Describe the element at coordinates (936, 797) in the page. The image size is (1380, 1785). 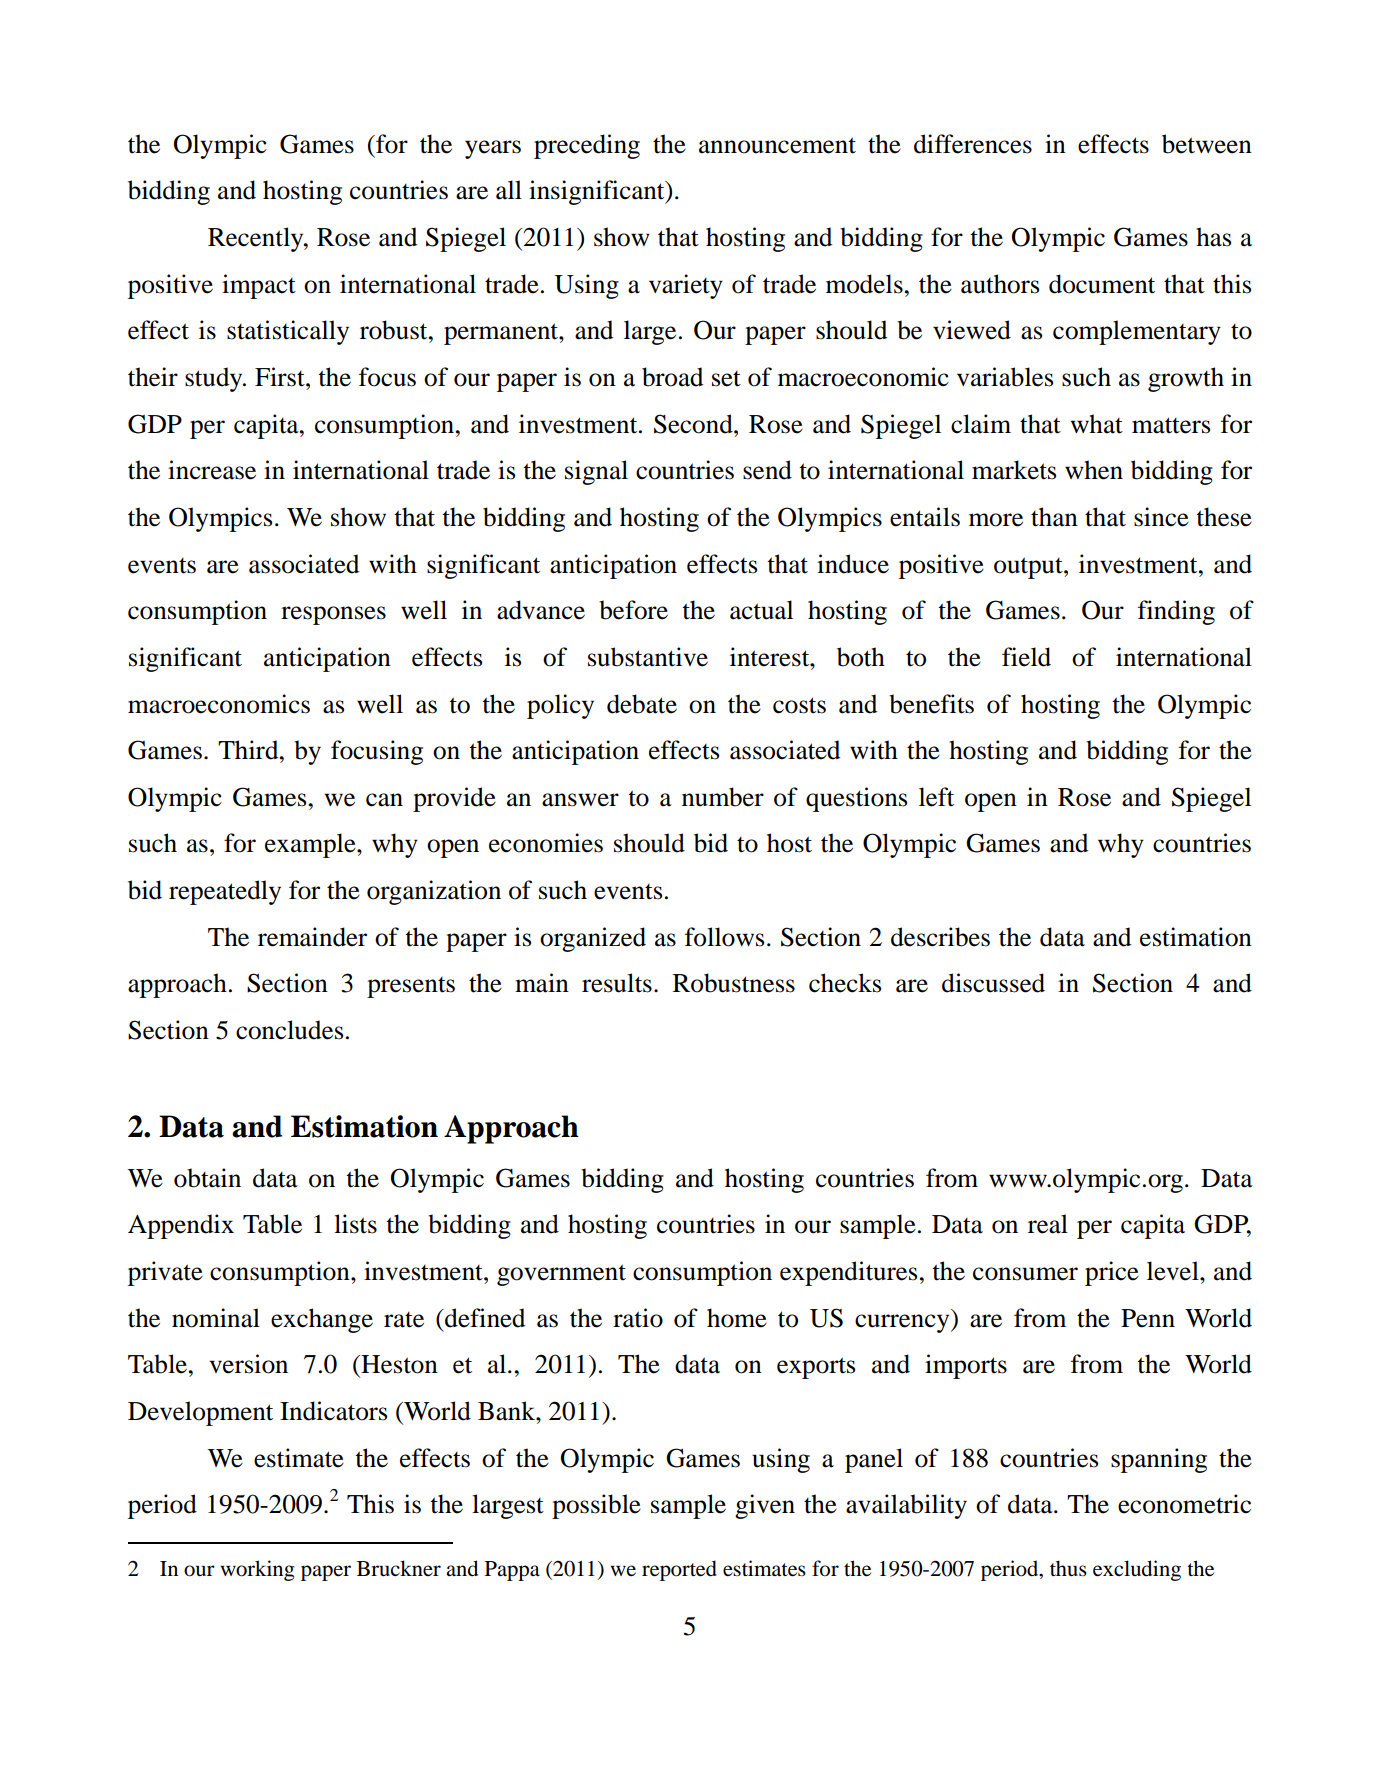
I see `left` at that location.
